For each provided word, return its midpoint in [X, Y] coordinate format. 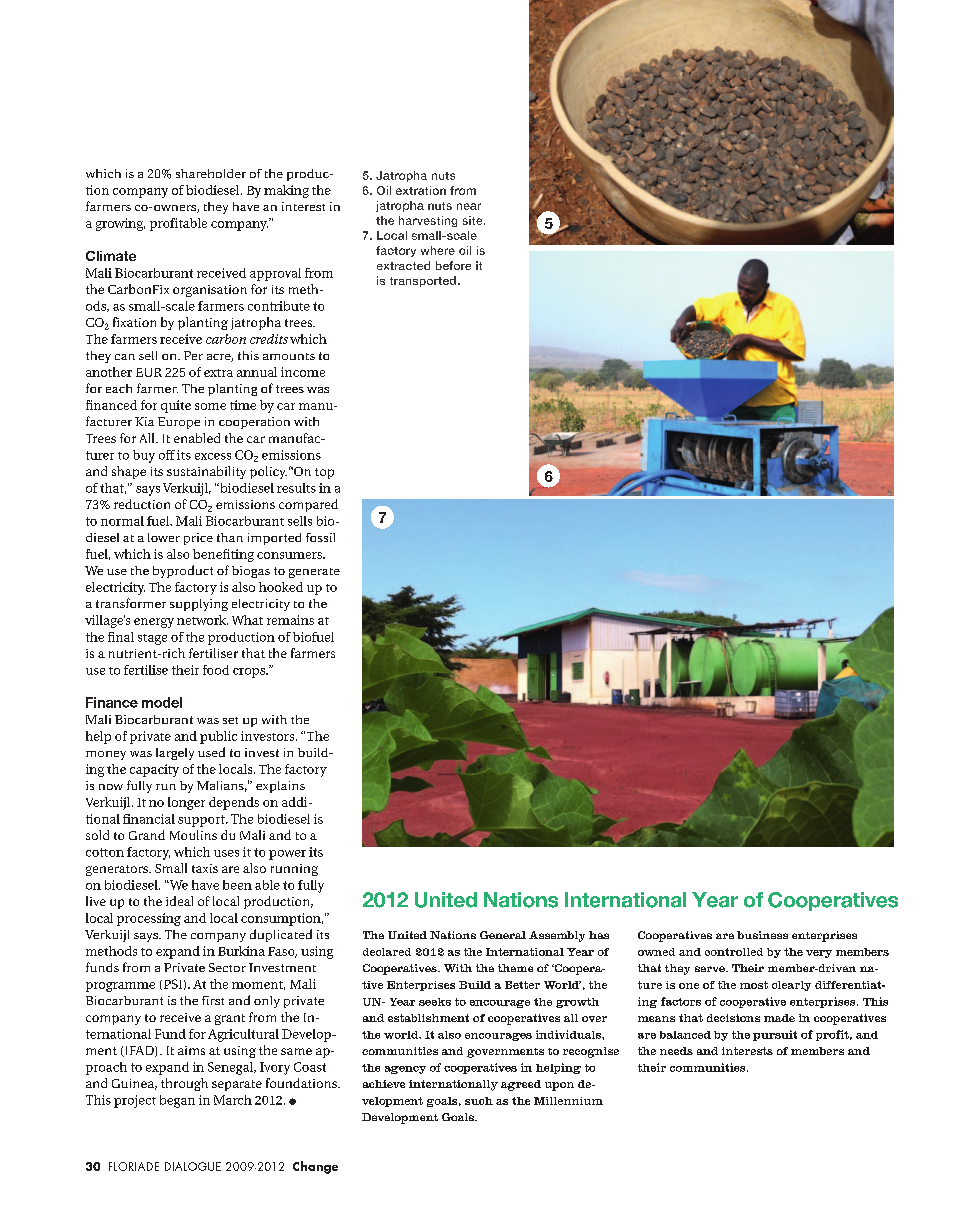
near [469, 206]
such [479, 1101]
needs [676, 1051]
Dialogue [193, 1166]
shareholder [211, 173]
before [453, 265]
